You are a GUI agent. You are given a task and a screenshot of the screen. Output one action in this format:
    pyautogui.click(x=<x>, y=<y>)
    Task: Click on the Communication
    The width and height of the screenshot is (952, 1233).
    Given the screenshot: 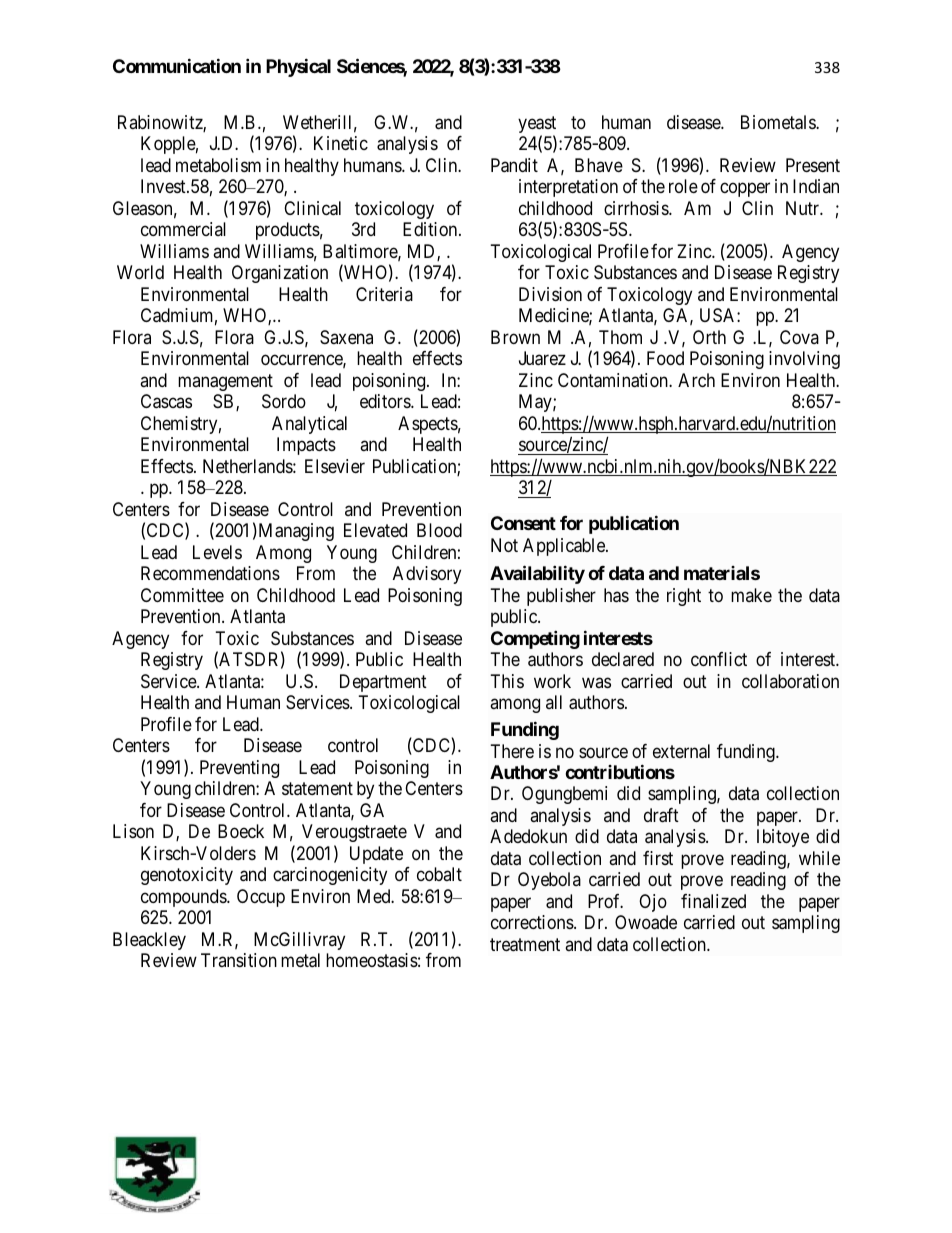 What is the action you would take?
    pyautogui.click(x=177, y=65)
